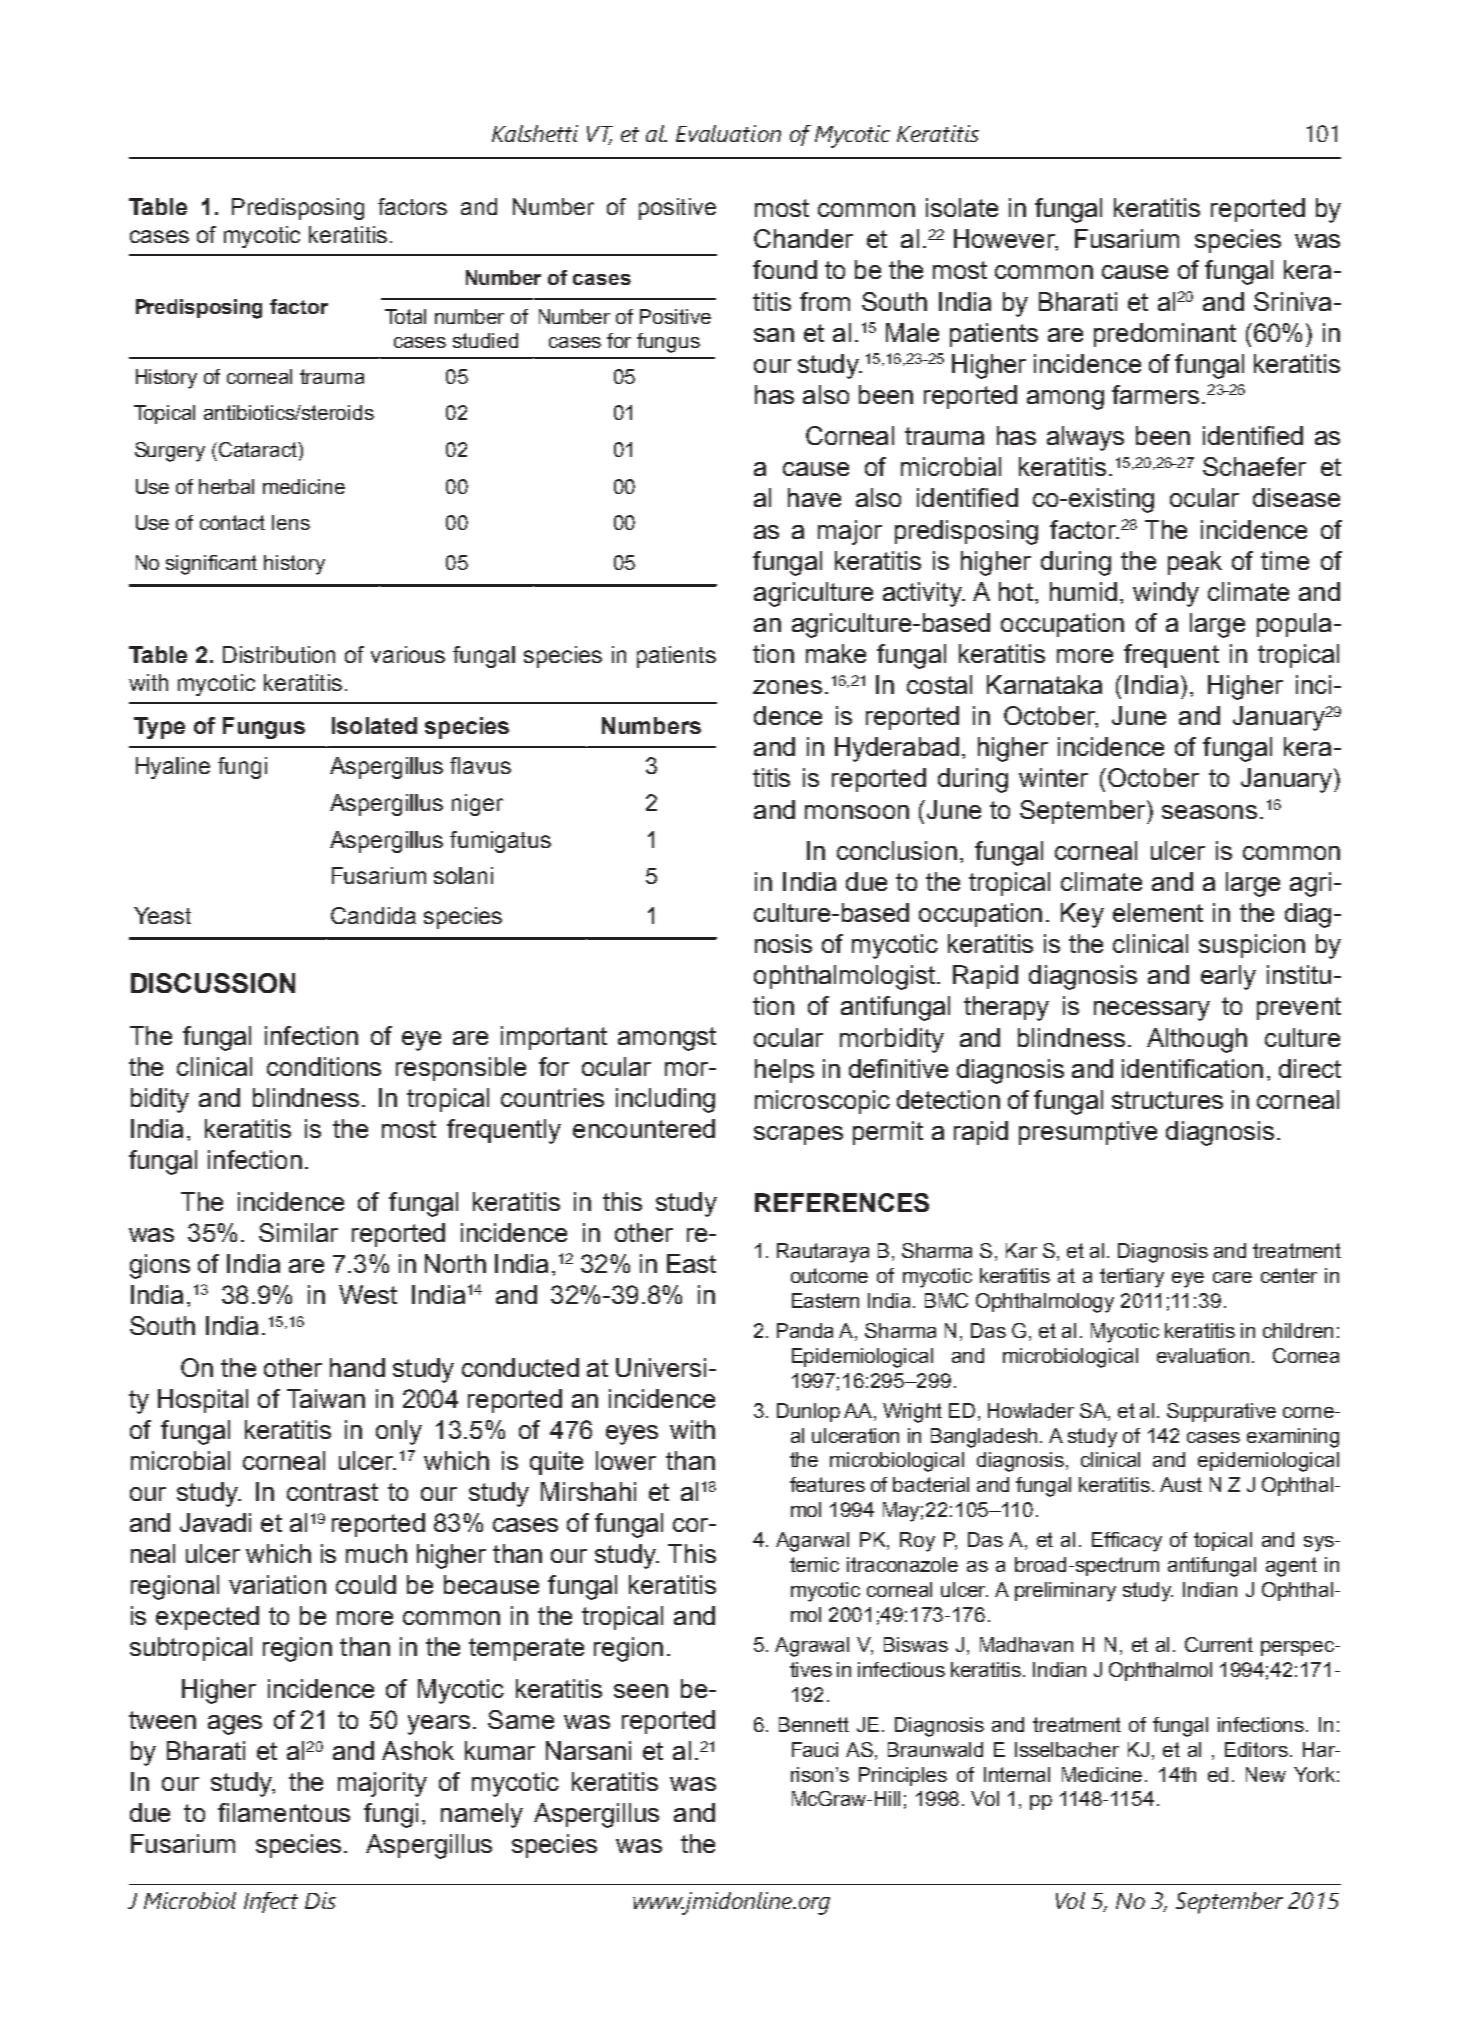  I want to click on found, so click(785, 269).
